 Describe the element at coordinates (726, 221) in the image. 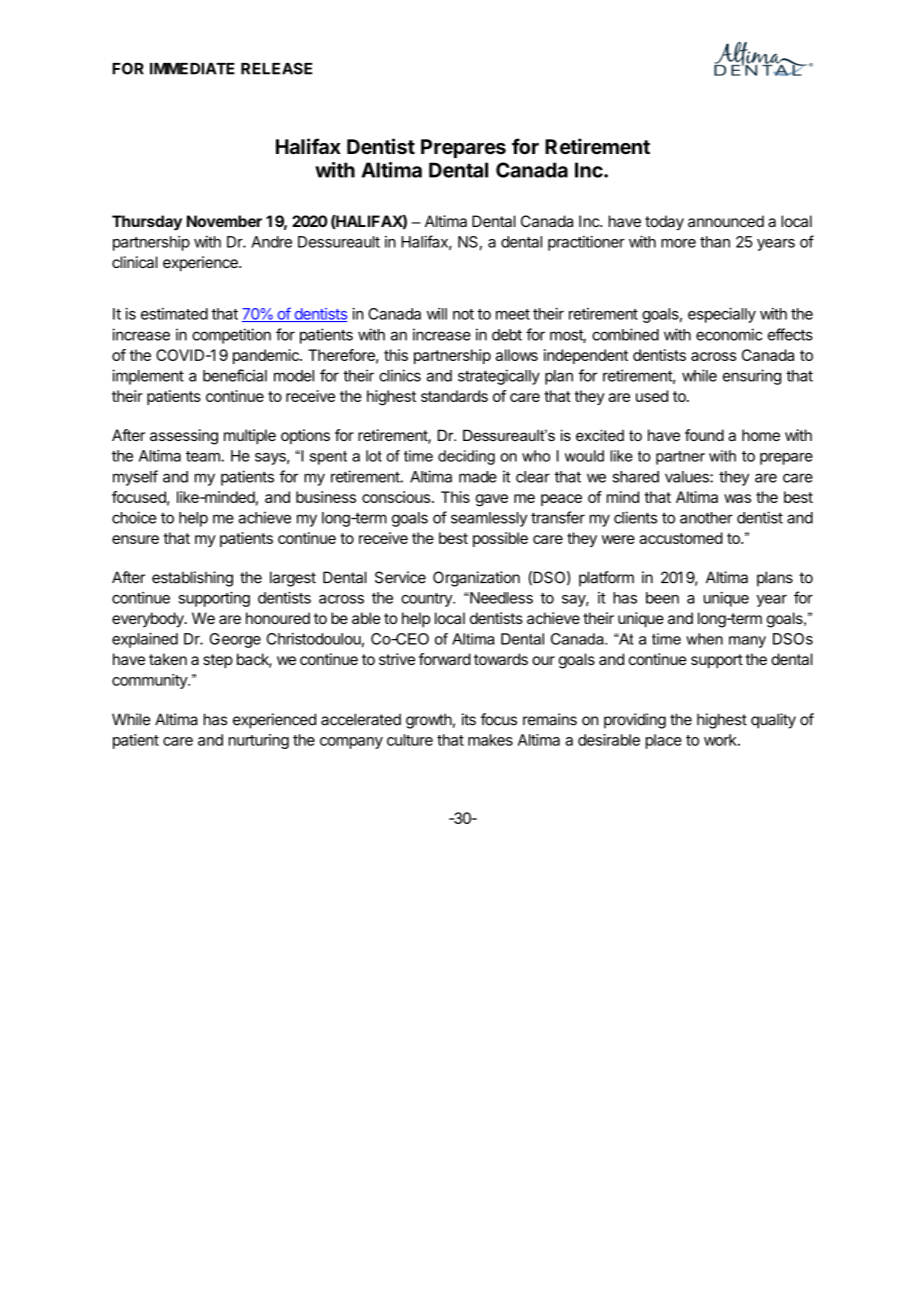

I see `announced` at that location.
